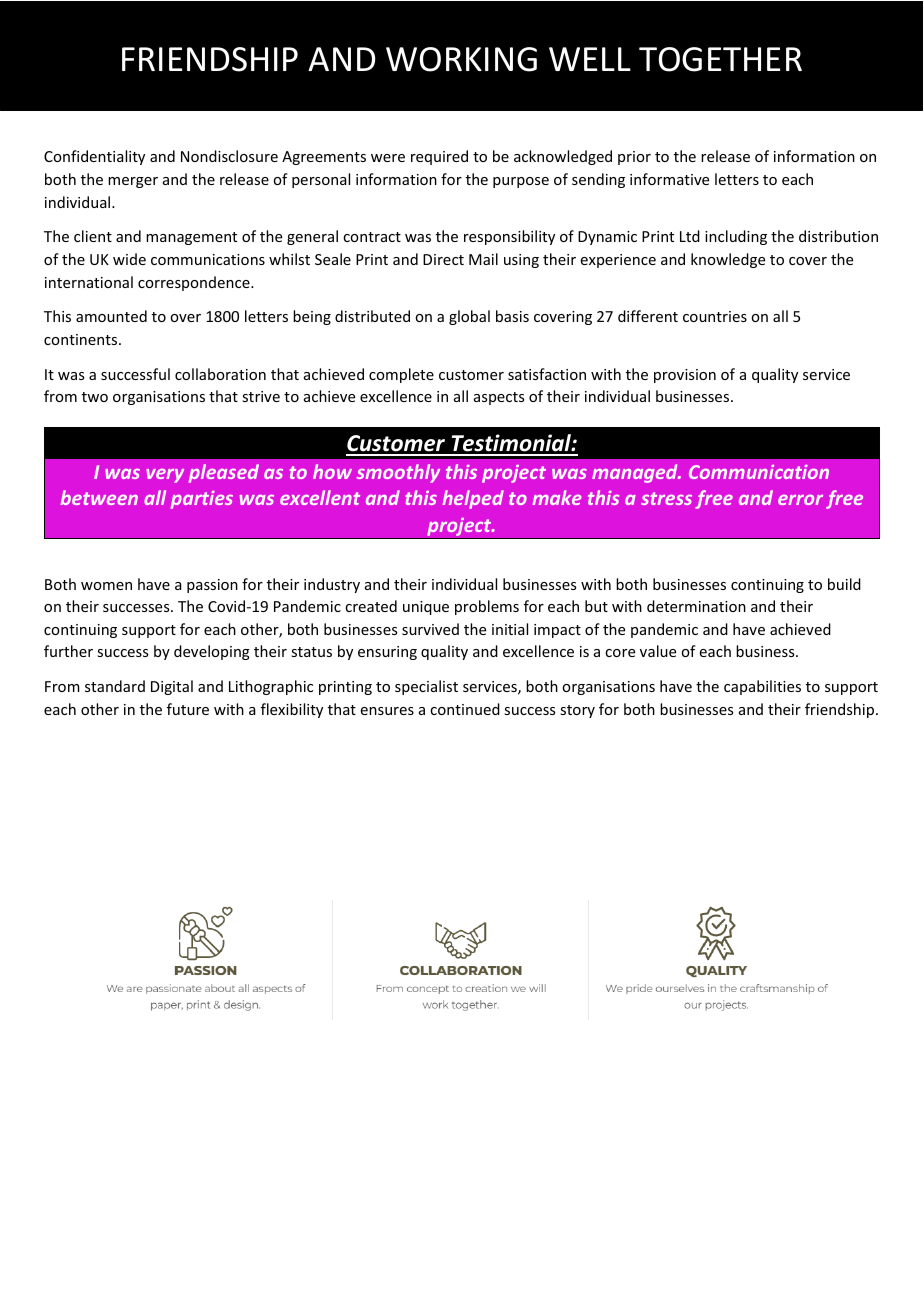 Image resolution: width=924 pixels, height=1308 pixels. I want to click on WORKING, so click(461, 59).
